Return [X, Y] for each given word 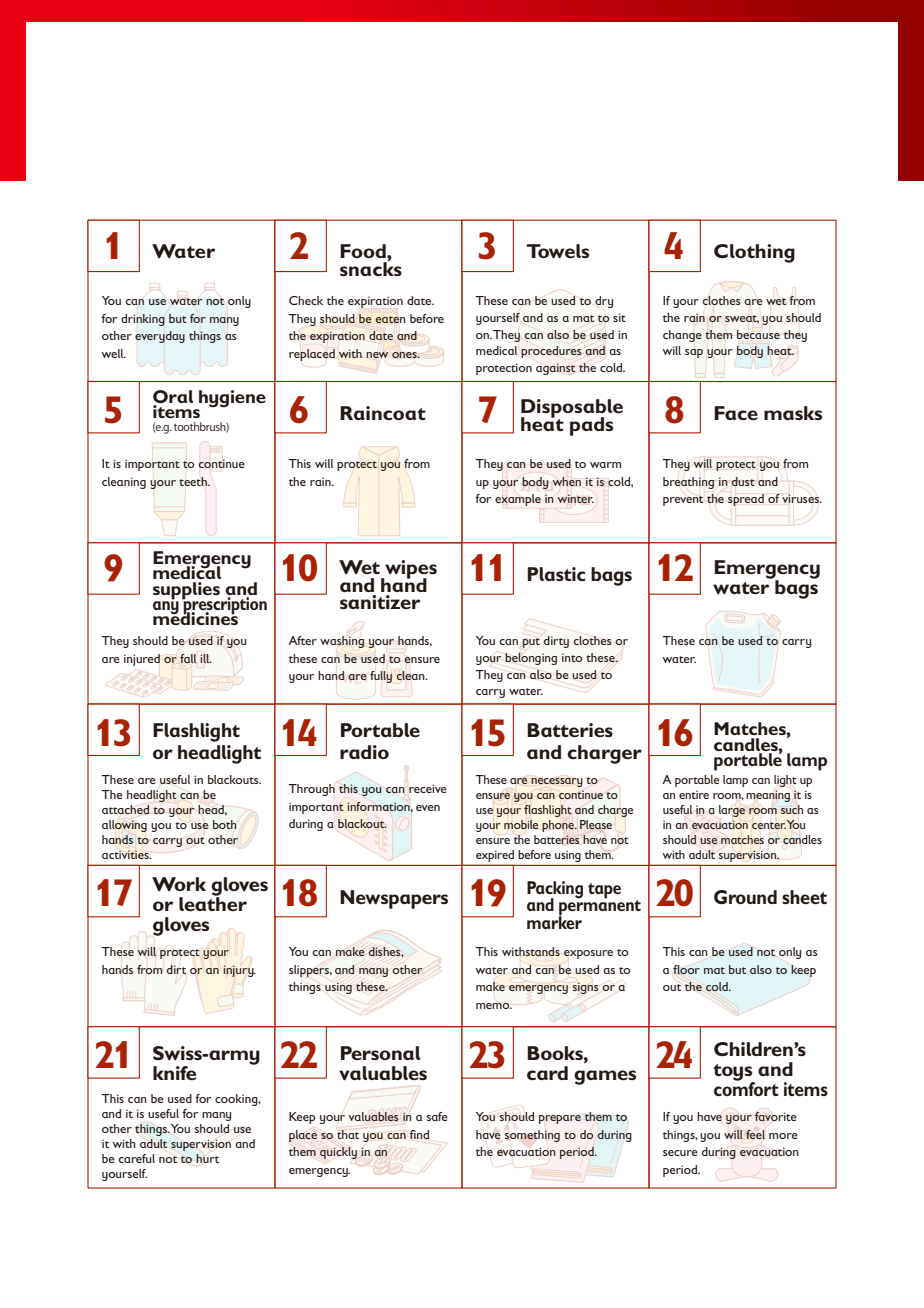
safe [437, 1116]
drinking [143, 320]
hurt [207, 1158]
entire [694, 794]
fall [188, 658]
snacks [371, 268]
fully [381, 677]
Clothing [754, 253]
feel [755, 1134]
